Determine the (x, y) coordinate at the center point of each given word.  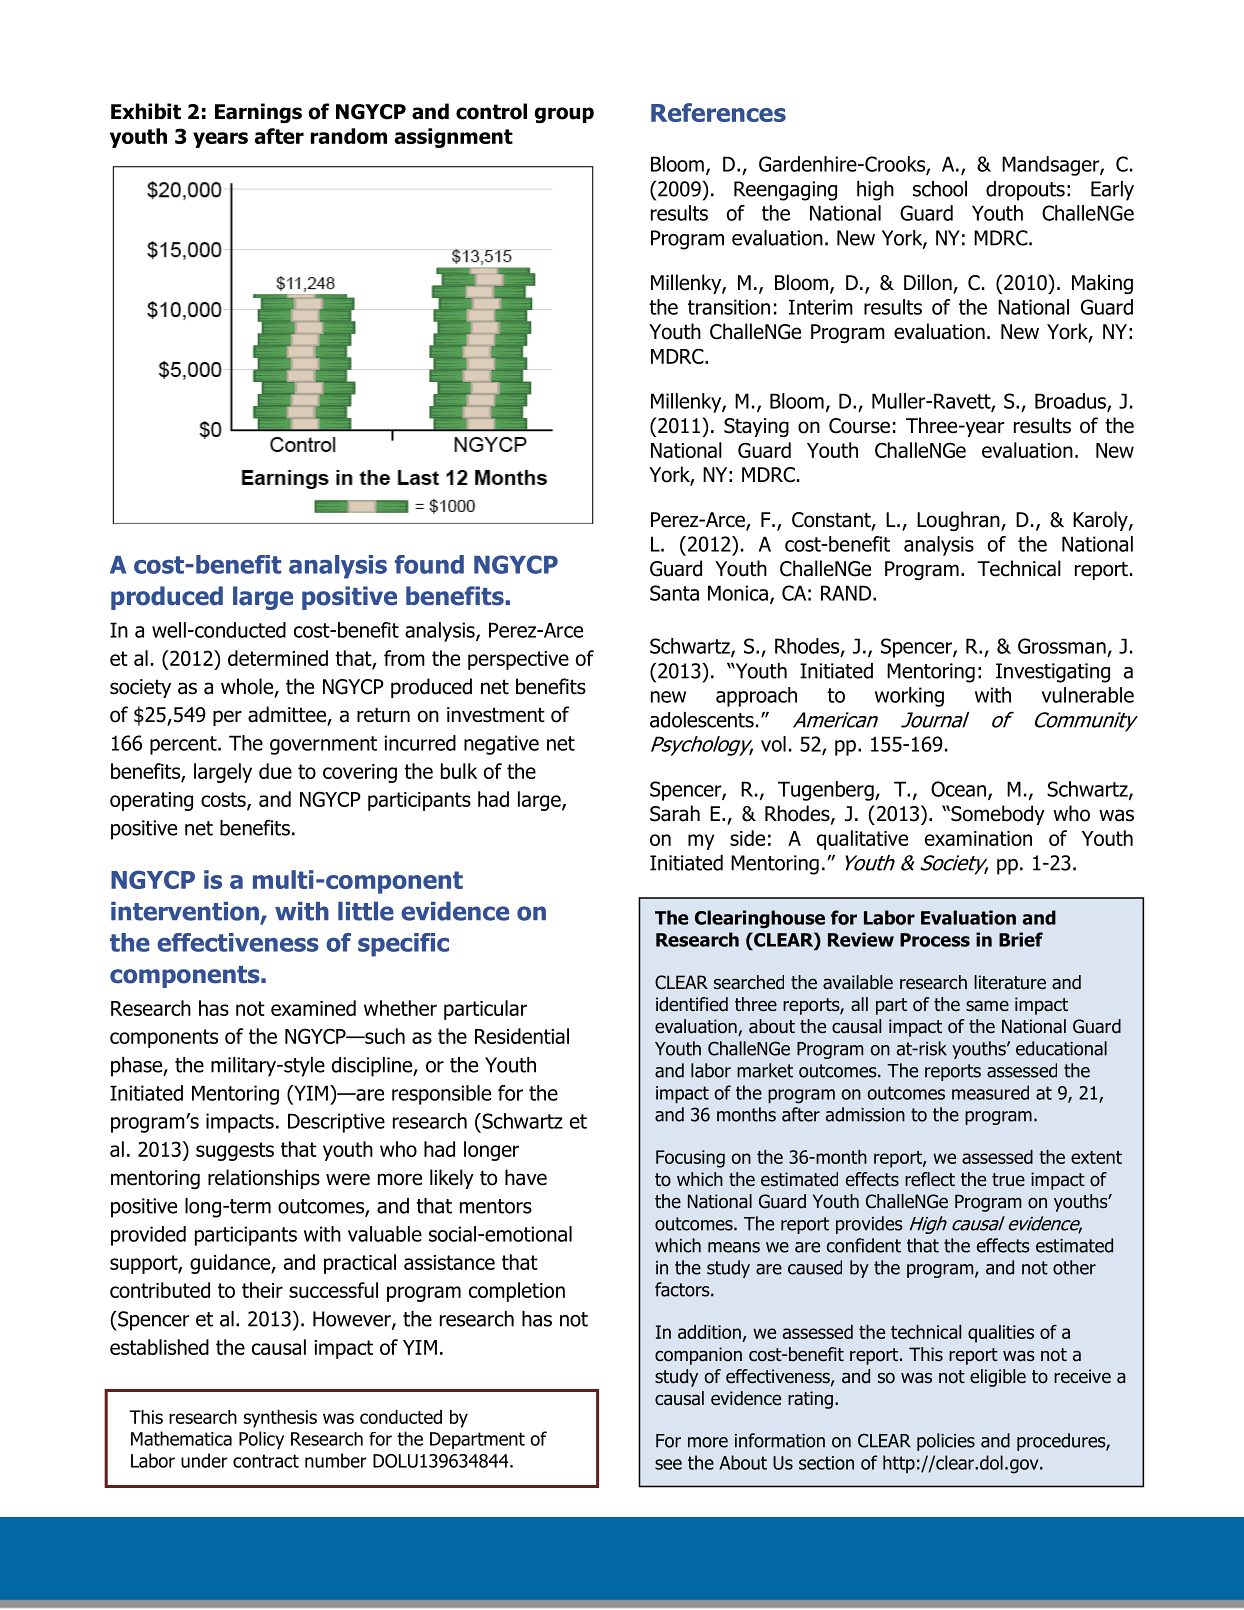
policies (946, 1442)
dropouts (1025, 191)
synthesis (280, 1419)
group (564, 115)
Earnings (258, 113)
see (668, 1464)
